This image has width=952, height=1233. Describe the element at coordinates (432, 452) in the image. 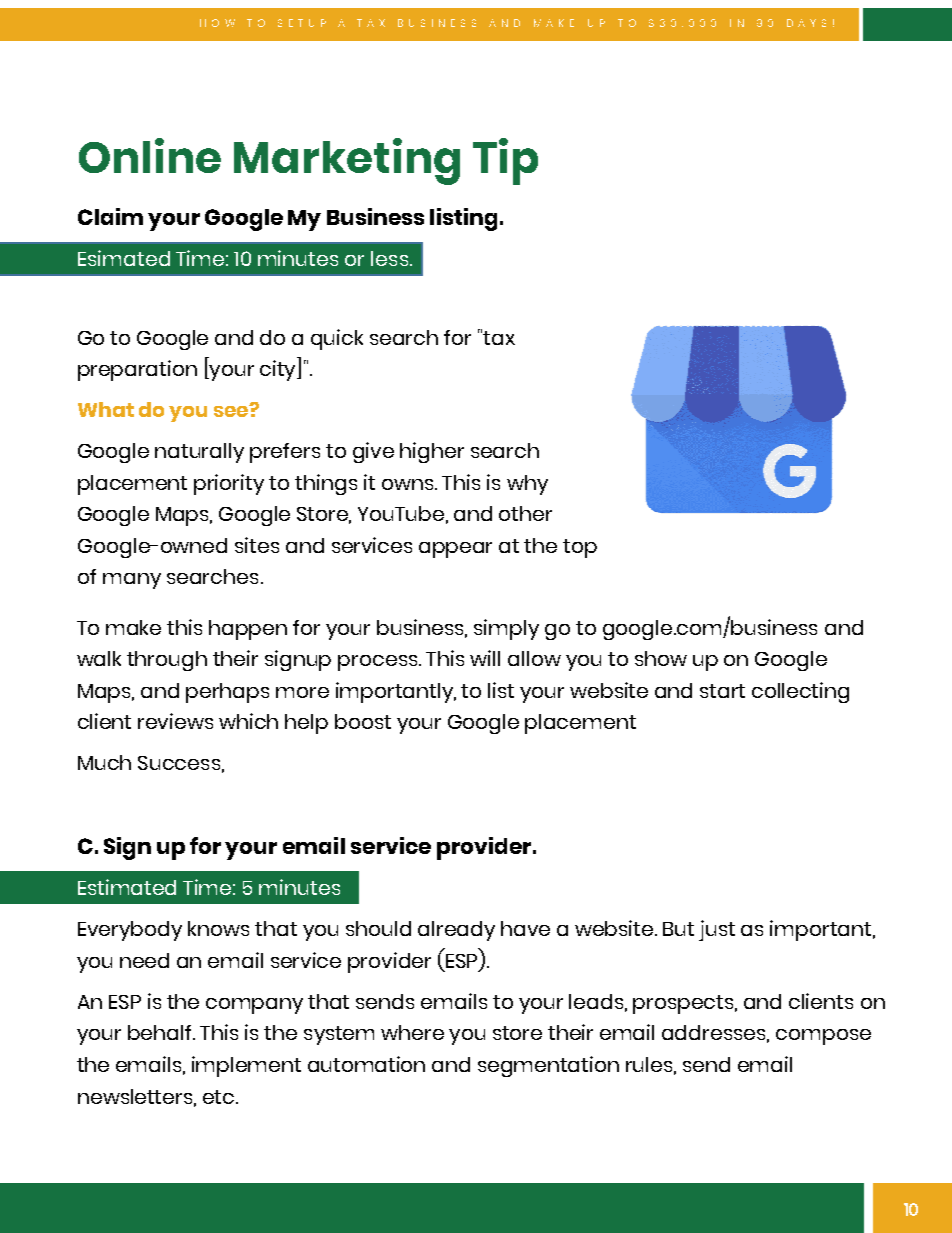

I see `higher` at that location.
